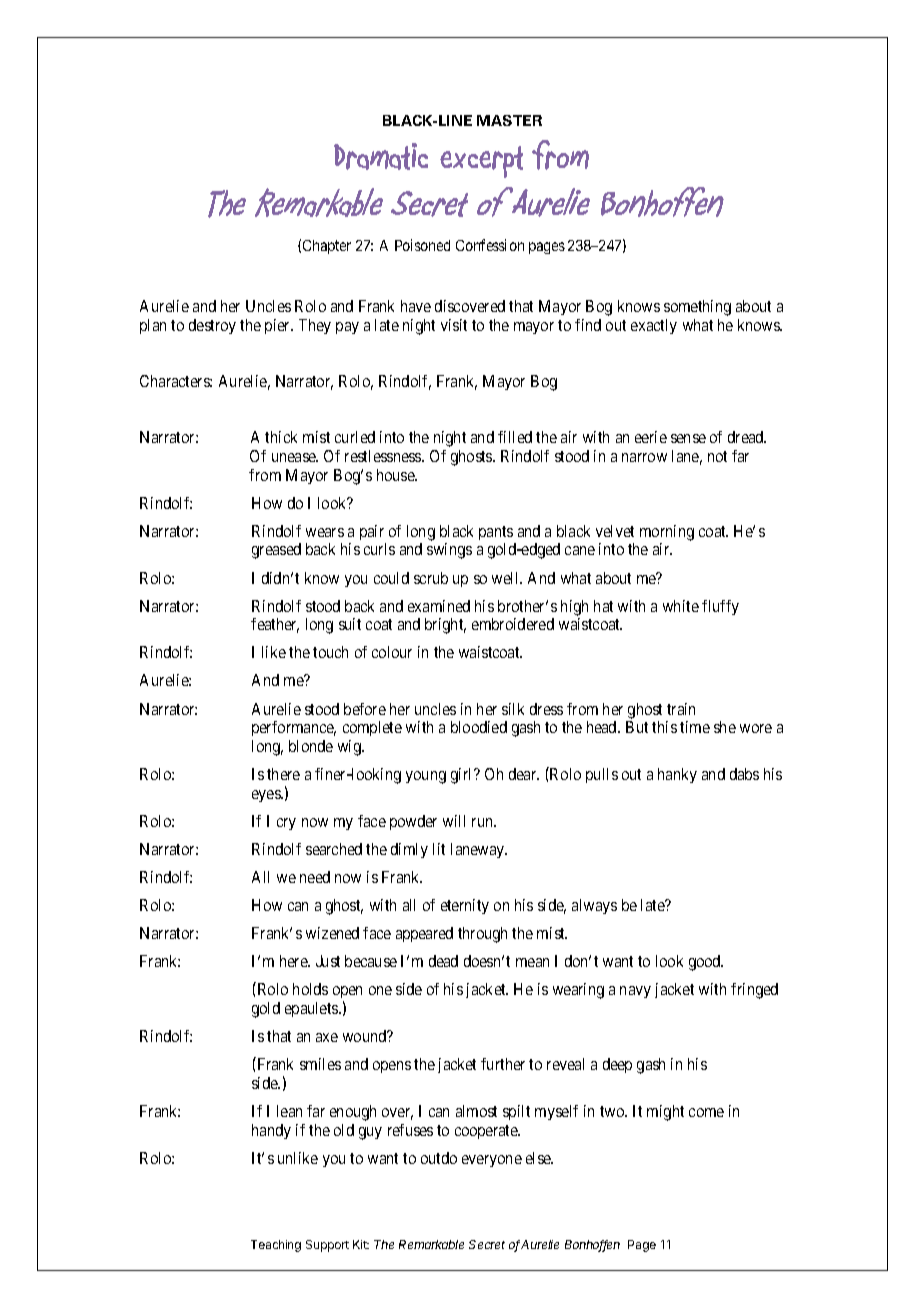 This screenshot has width=924, height=1308. Describe the element at coordinates (276, 1246) in the screenshot. I see `Teaching` at that location.
